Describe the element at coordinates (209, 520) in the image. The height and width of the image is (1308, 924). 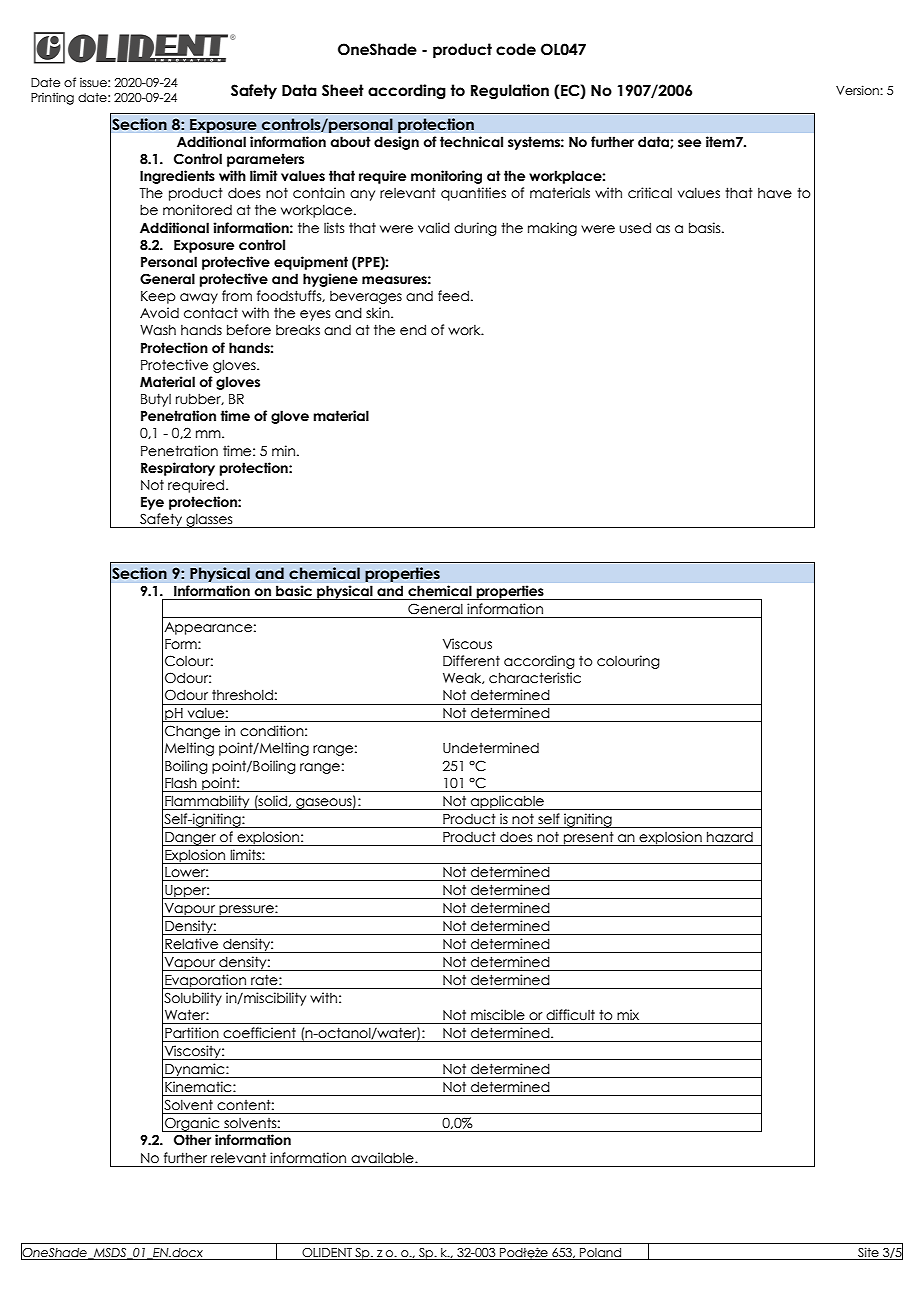
I see `glasses` at that location.
